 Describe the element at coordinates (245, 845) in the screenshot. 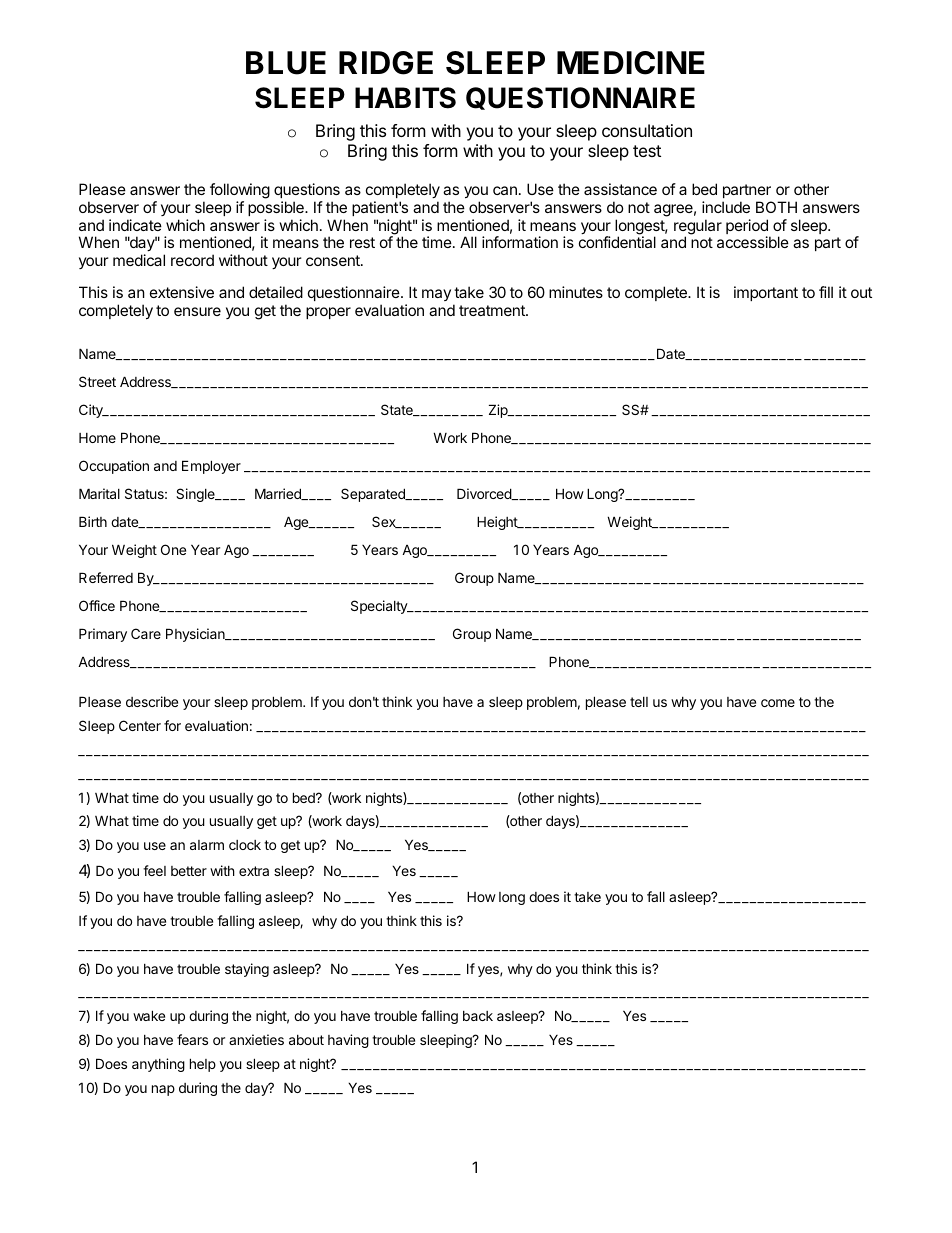

I see `clock` at that location.
